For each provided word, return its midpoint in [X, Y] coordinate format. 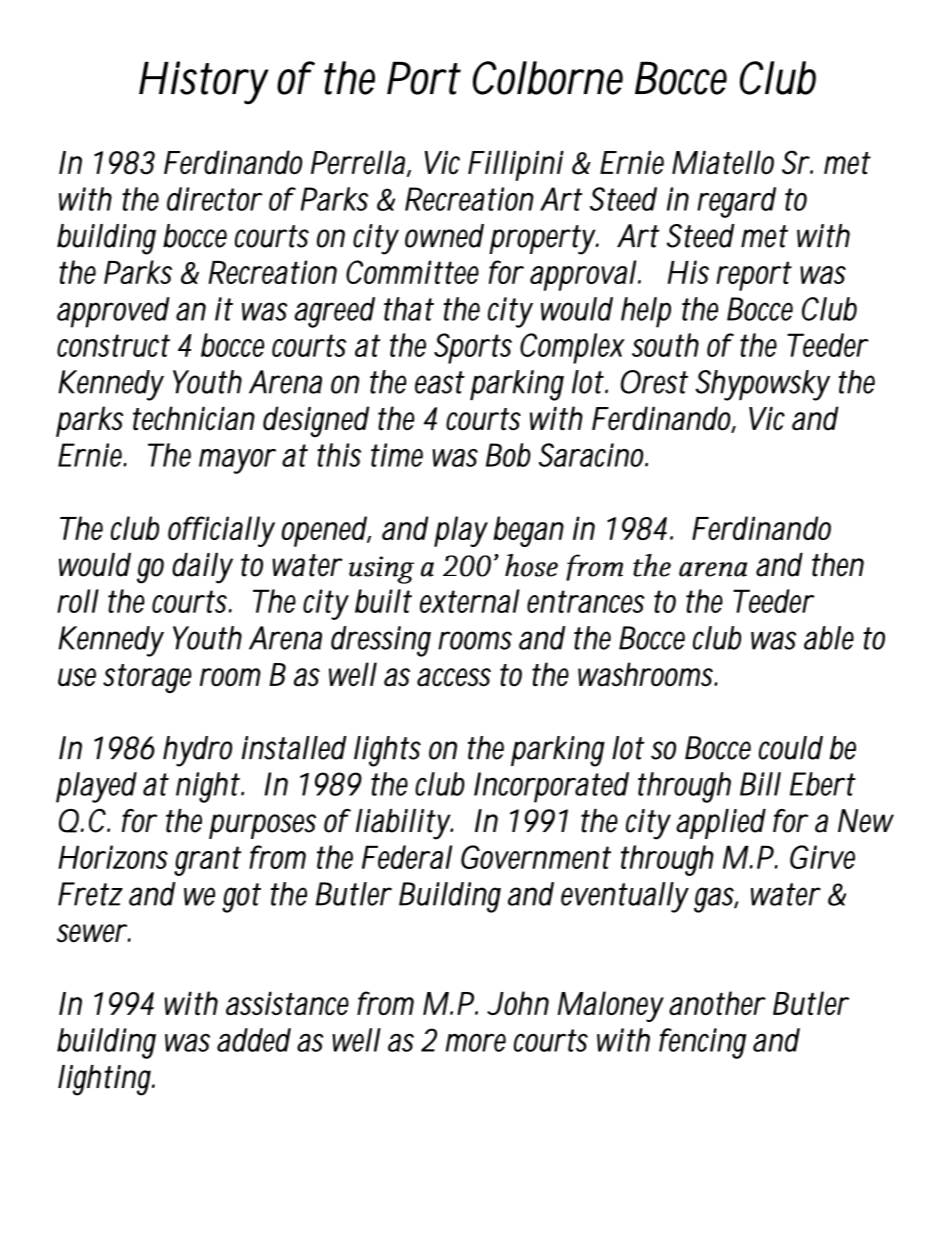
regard [736, 202]
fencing [702, 1043]
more [476, 1043]
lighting [106, 1080]
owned [444, 236]
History [204, 83]
